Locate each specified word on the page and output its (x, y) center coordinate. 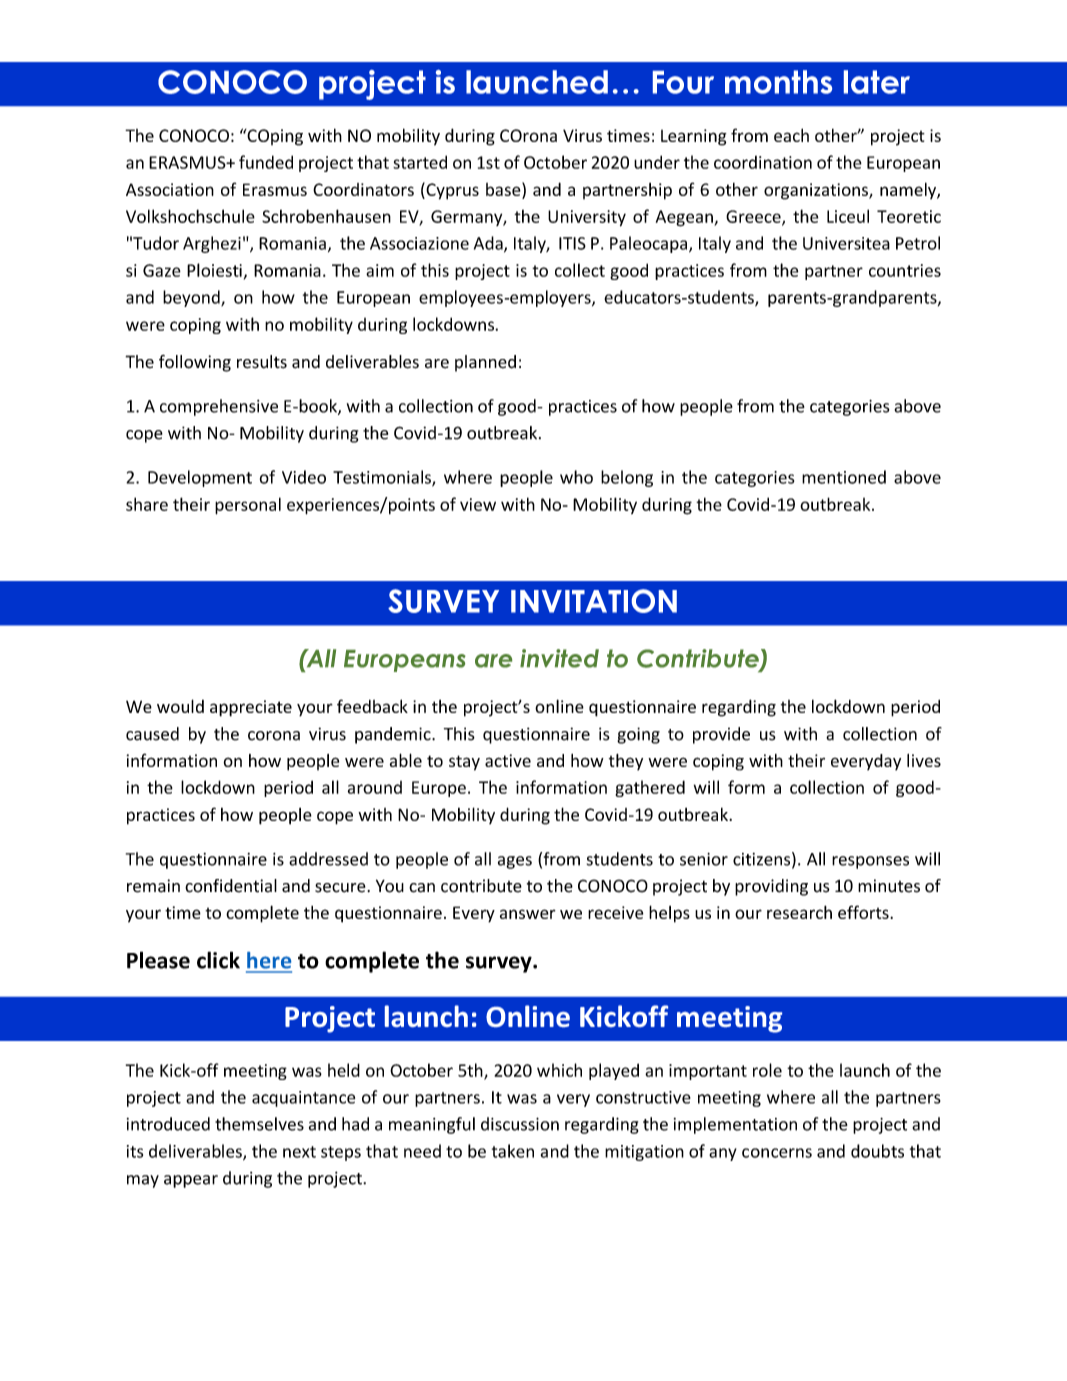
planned (485, 363)
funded (266, 162)
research (799, 912)
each (791, 135)
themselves (259, 1124)
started (420, 162)
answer (528, 914)
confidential (231, 886)
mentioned (844, 477)
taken (513, 1151)
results (262, 362)
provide (721, 735)
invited (559, 658)
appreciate (251, 708)
